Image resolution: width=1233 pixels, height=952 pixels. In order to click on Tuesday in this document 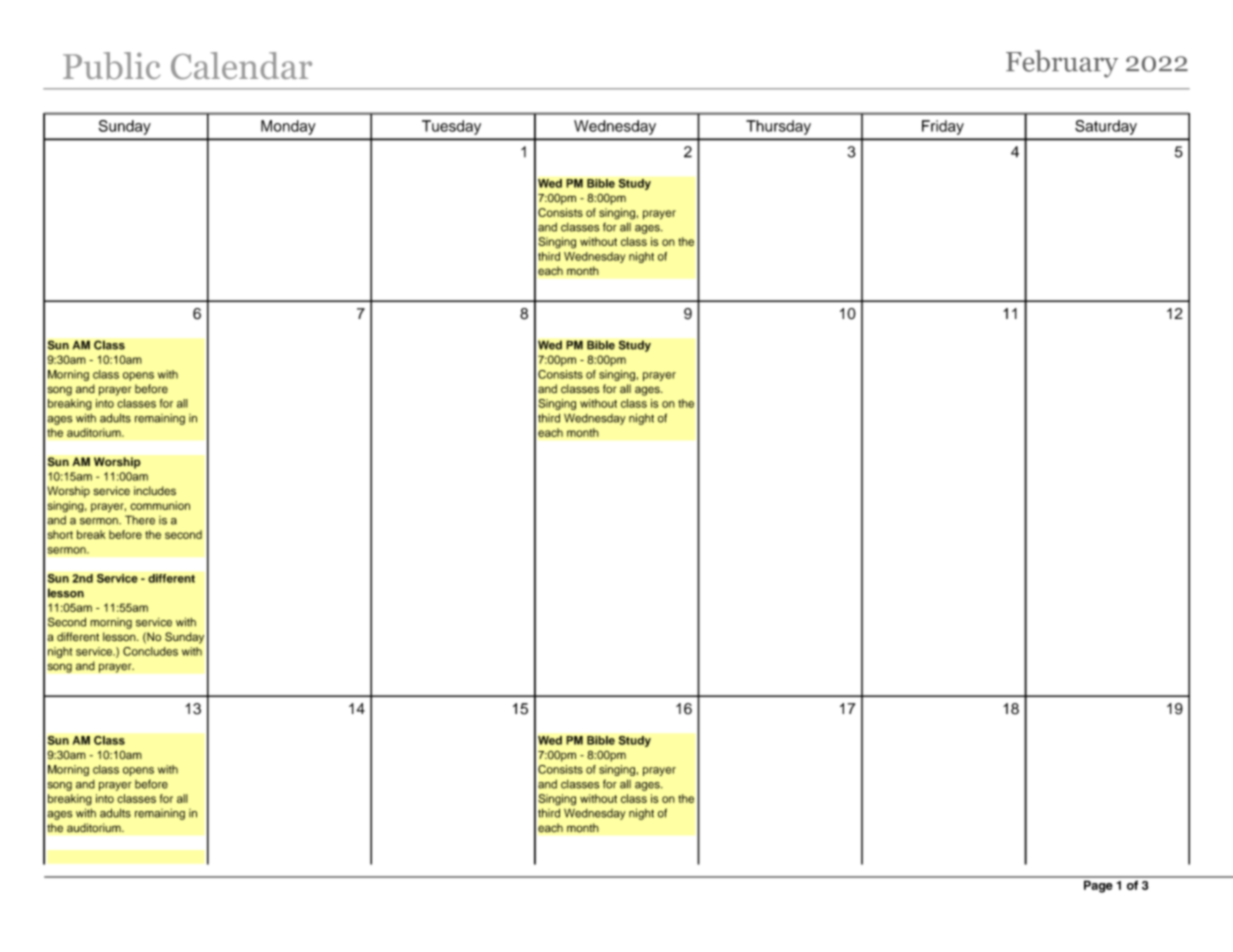, I will do `click(451, 127)`.
